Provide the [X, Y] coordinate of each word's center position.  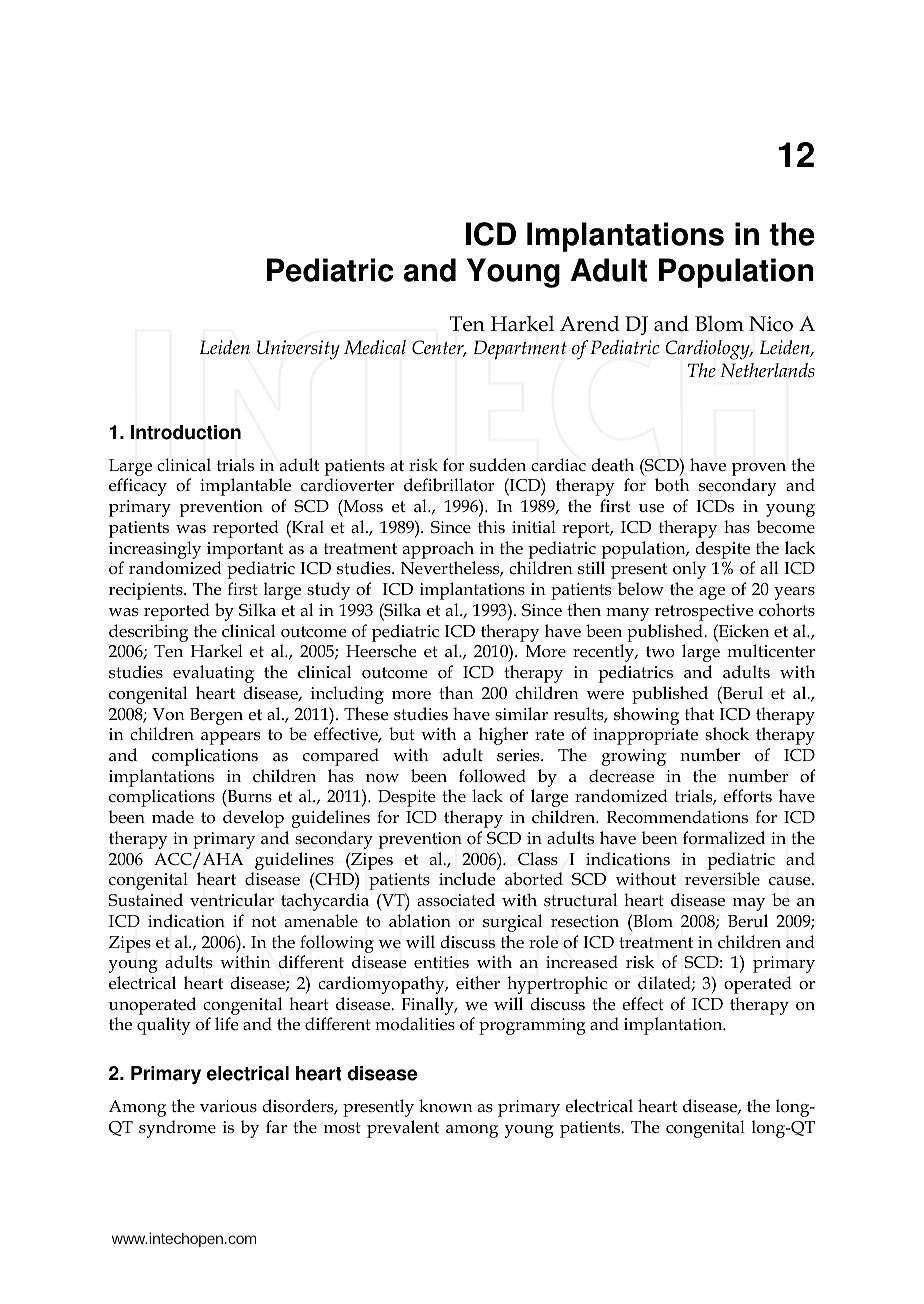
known [446, 1105]
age [712, 593]
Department [520, 350]
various [228, 1106]
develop [253, 819]
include [467, 879]
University [298, 350]
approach [438, 550]
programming [532, 1026]
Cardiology [708, 350]
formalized [724, 838]
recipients [147, 591]
